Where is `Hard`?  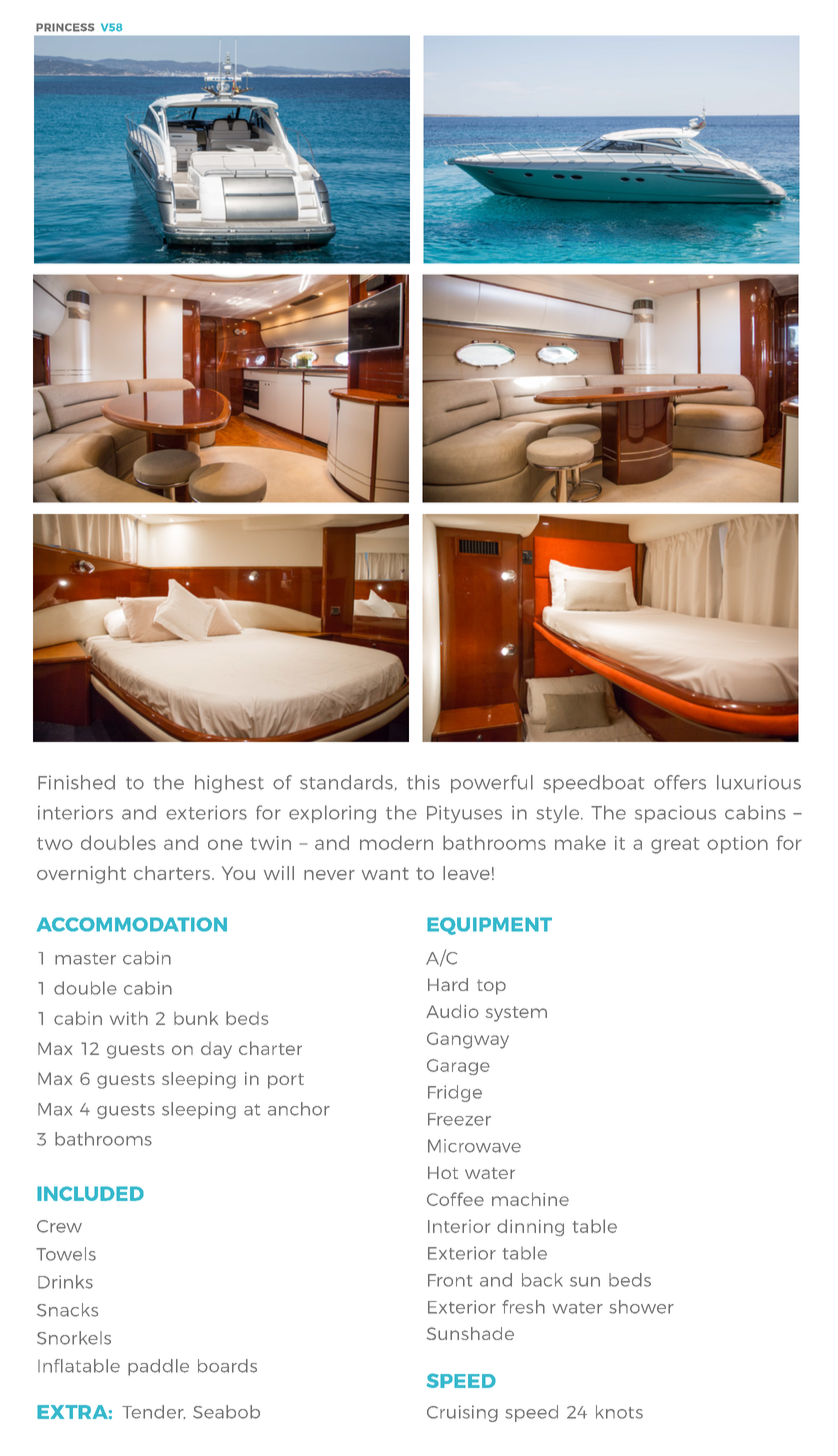 Hard is located at coordinates (448, 984).
